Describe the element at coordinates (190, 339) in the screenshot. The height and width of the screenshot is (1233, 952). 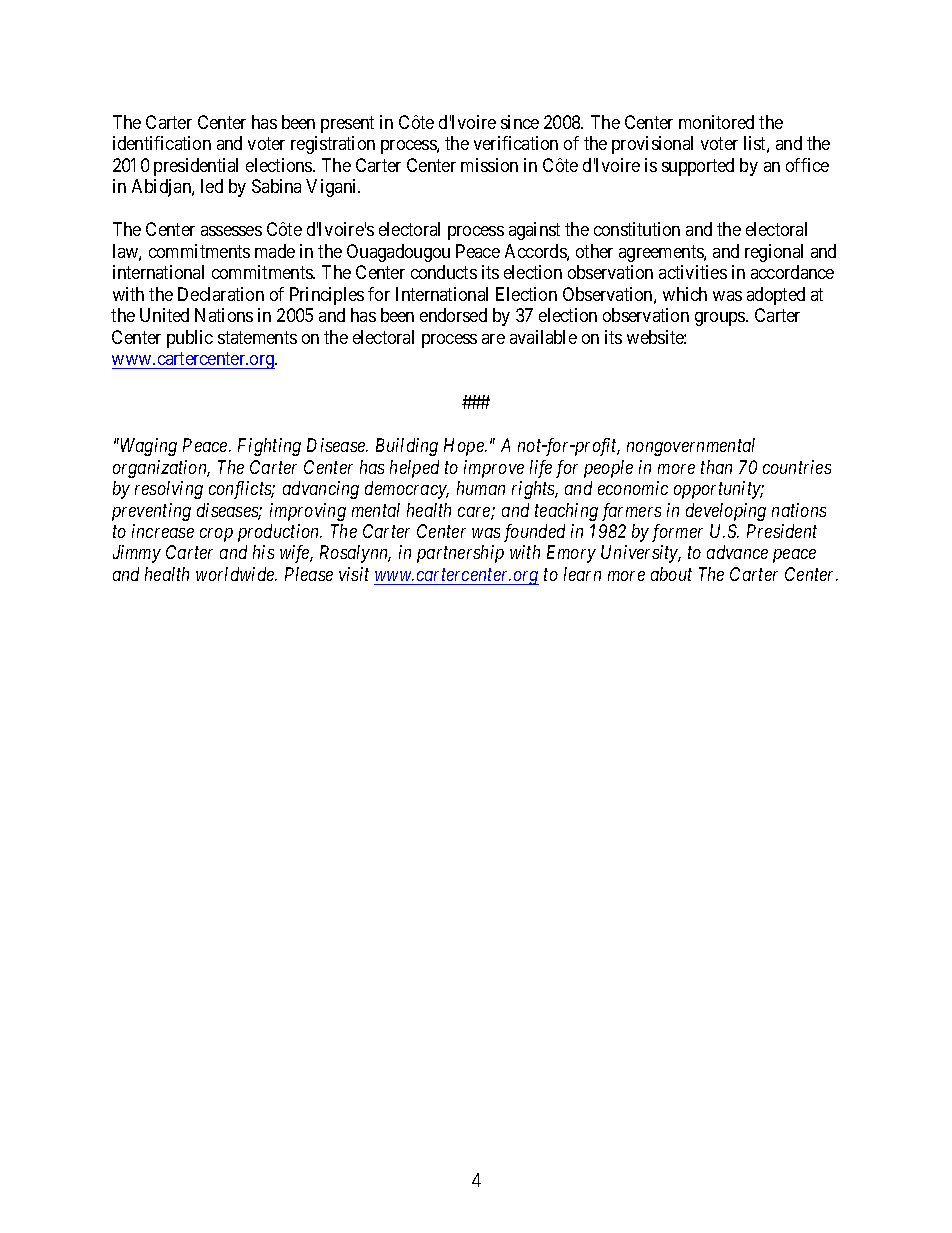
I see `public` at that location.
